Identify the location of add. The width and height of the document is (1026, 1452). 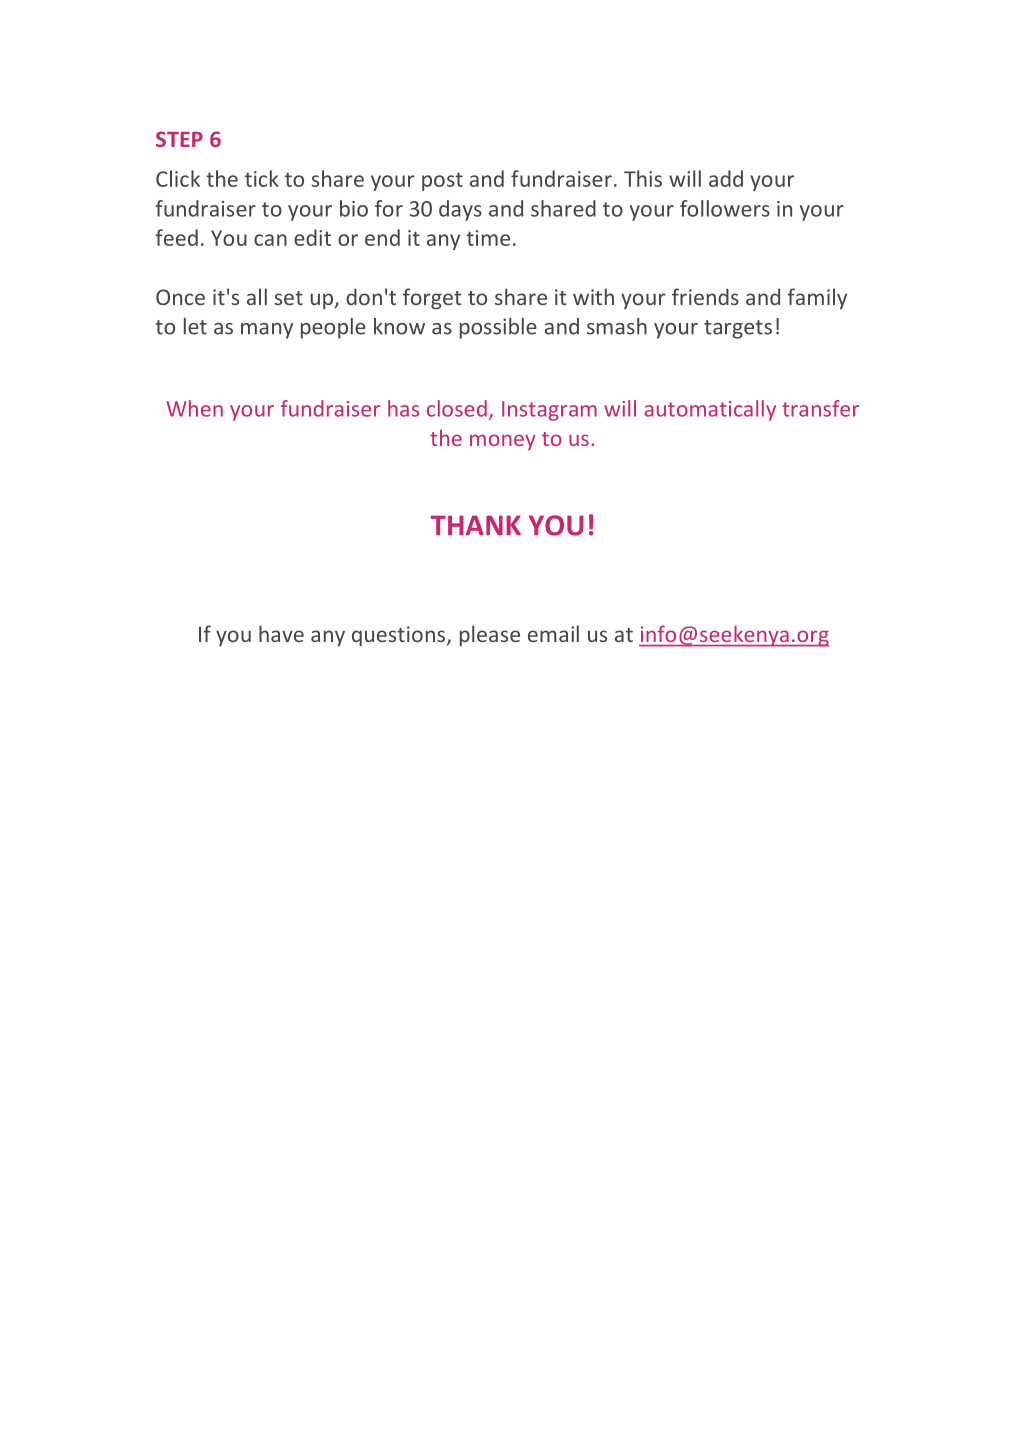
(726, 178).
